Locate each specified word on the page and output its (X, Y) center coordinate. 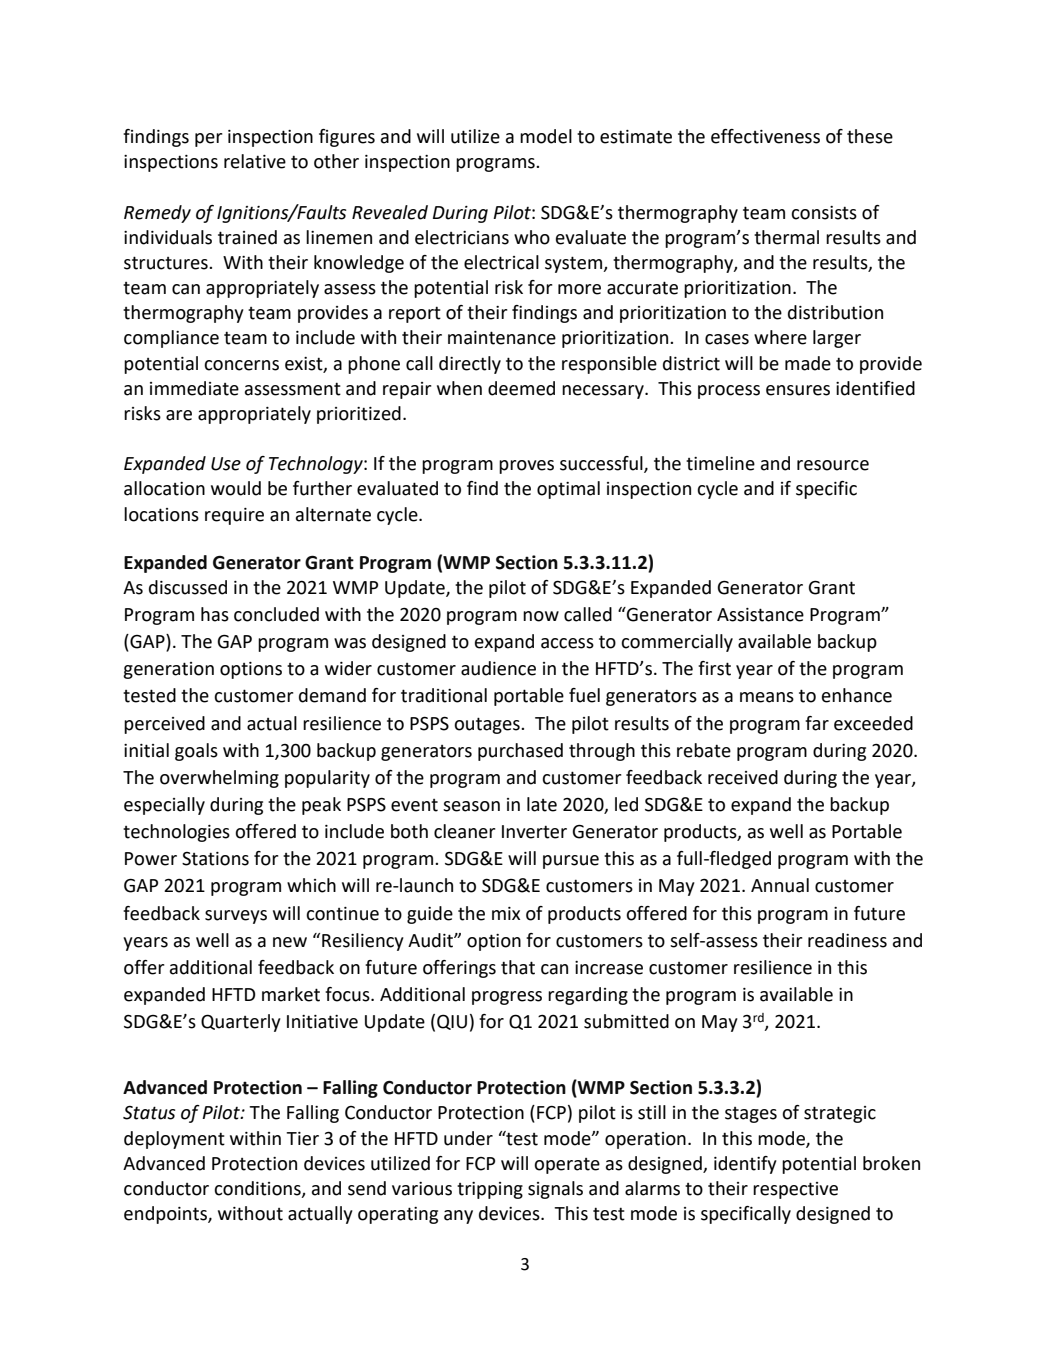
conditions (258, 1189)
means (767, 697)
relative (255, 161)
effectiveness (765, 136)
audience (498, 668)
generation (168, 670)
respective (795, 1190)
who (532, 237)
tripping (490, 1190)
